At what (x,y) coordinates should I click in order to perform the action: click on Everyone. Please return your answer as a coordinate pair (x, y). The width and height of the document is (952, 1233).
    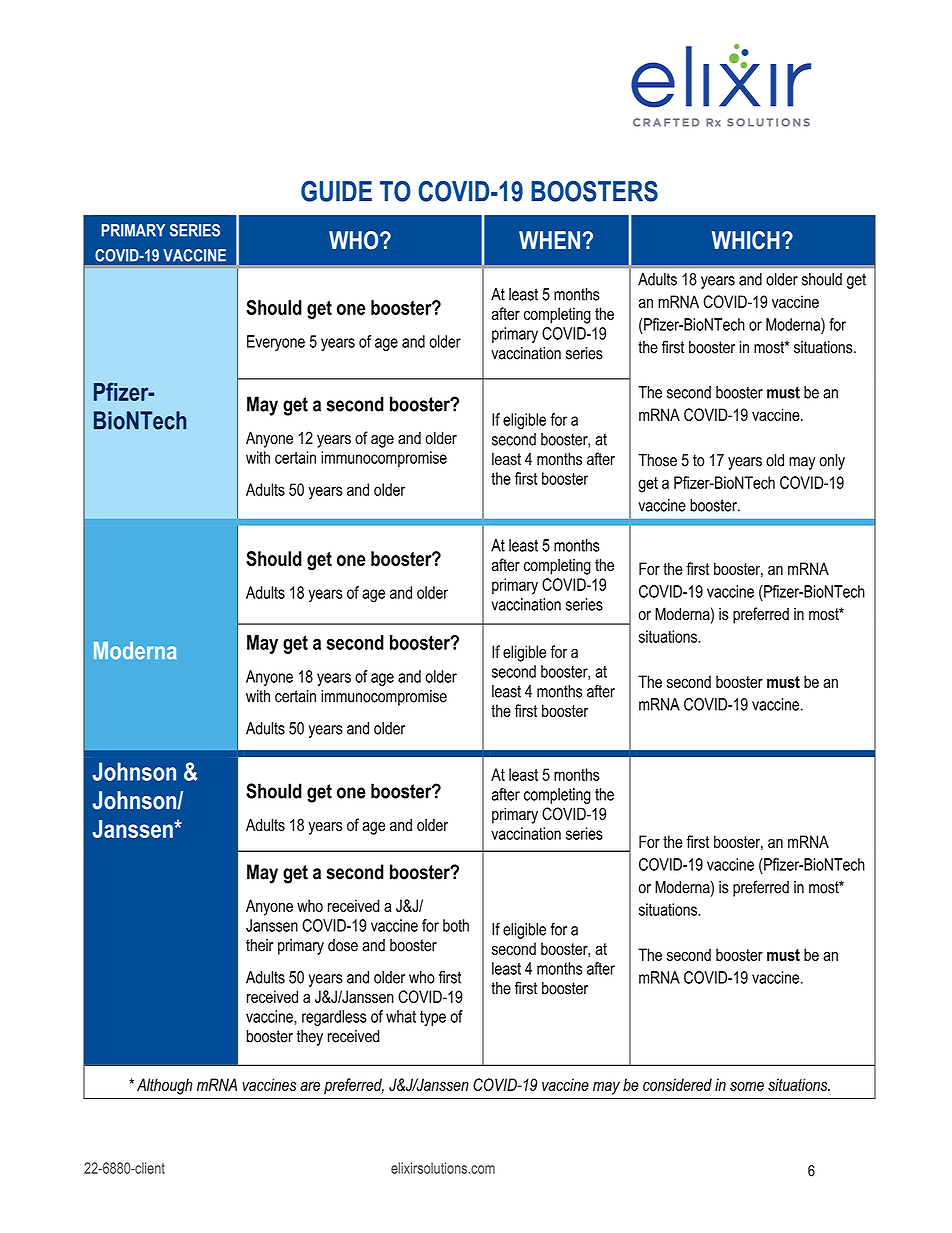
    Looking at the image, I should click on (276, 343).
